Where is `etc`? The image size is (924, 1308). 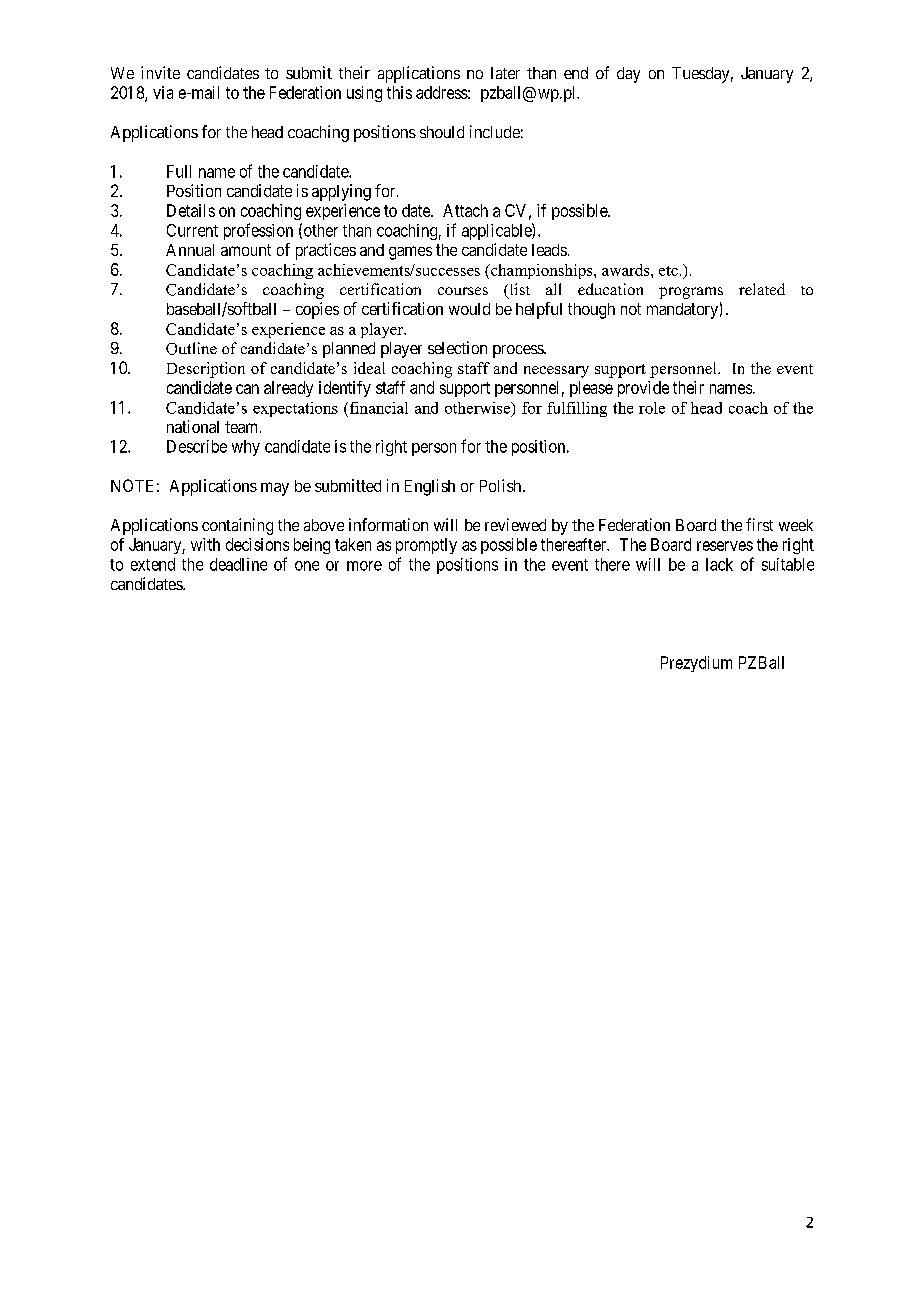
etc is located at coordinates (668, 271).
